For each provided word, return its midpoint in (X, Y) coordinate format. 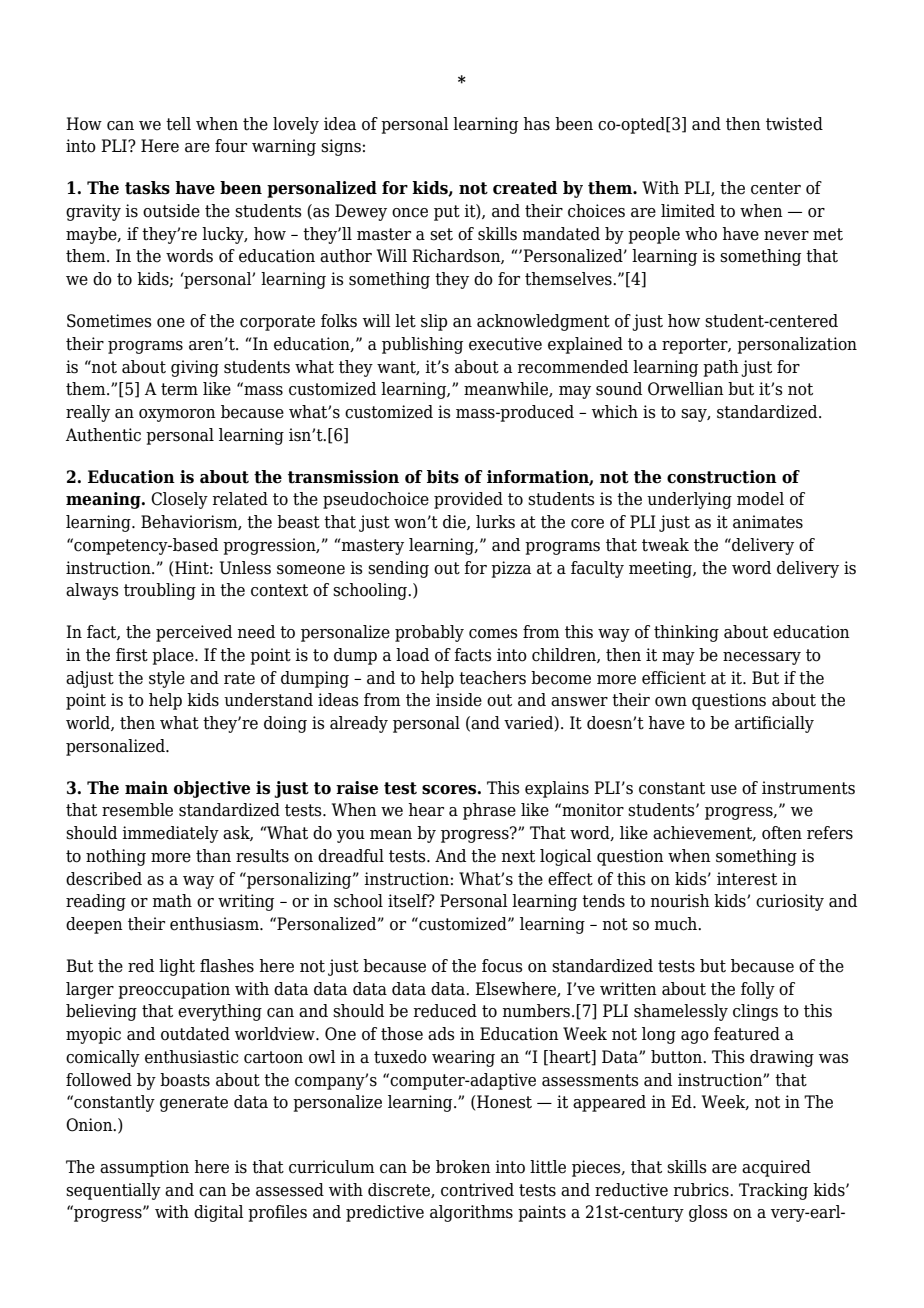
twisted (794, 124)
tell (178, 124)
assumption (144, 1168)
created (525, 188)
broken (463, 1167)
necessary (762, 658)
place (174, 656)
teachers (492, 678)
